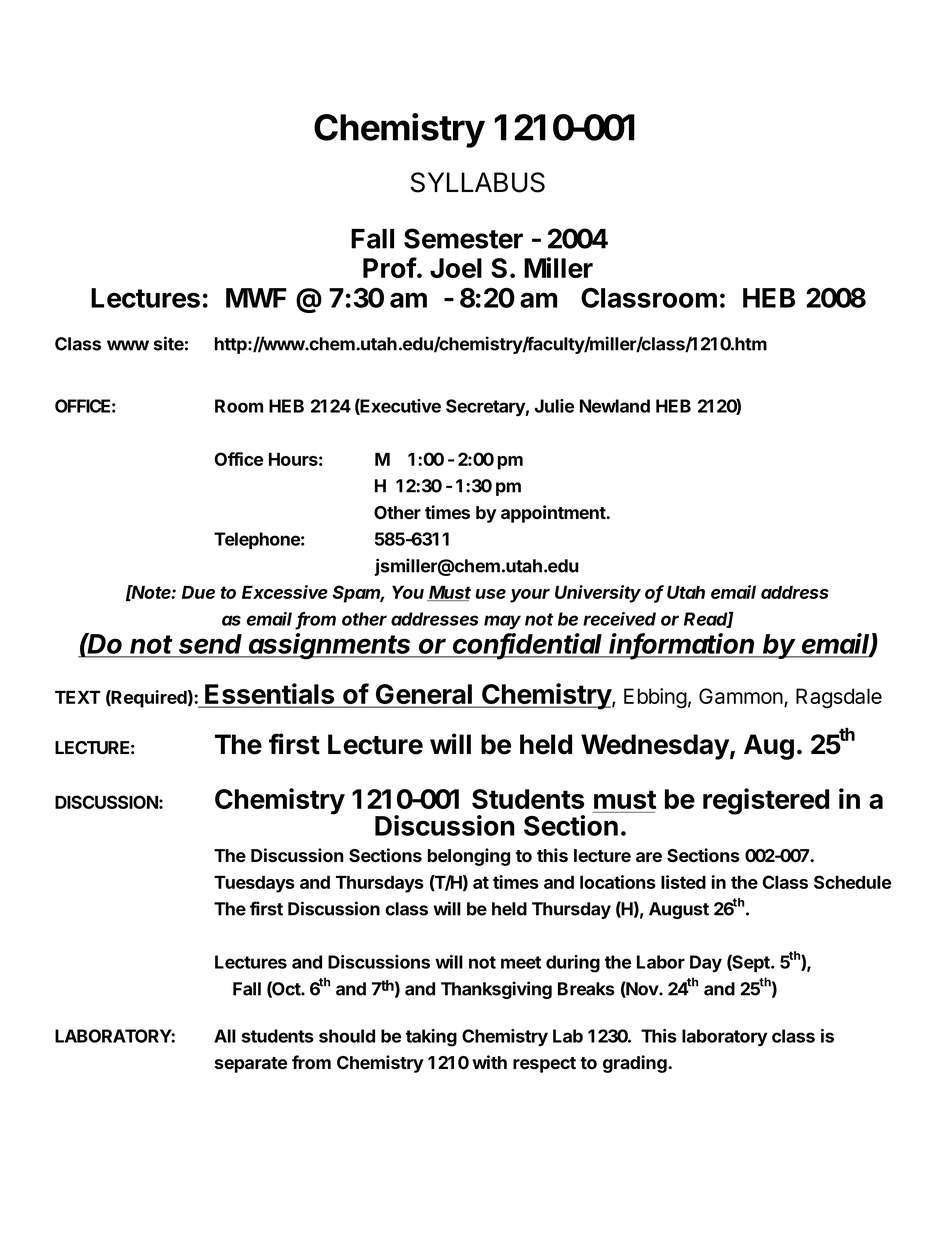  I want to click on Semester, so click(463, 238).
